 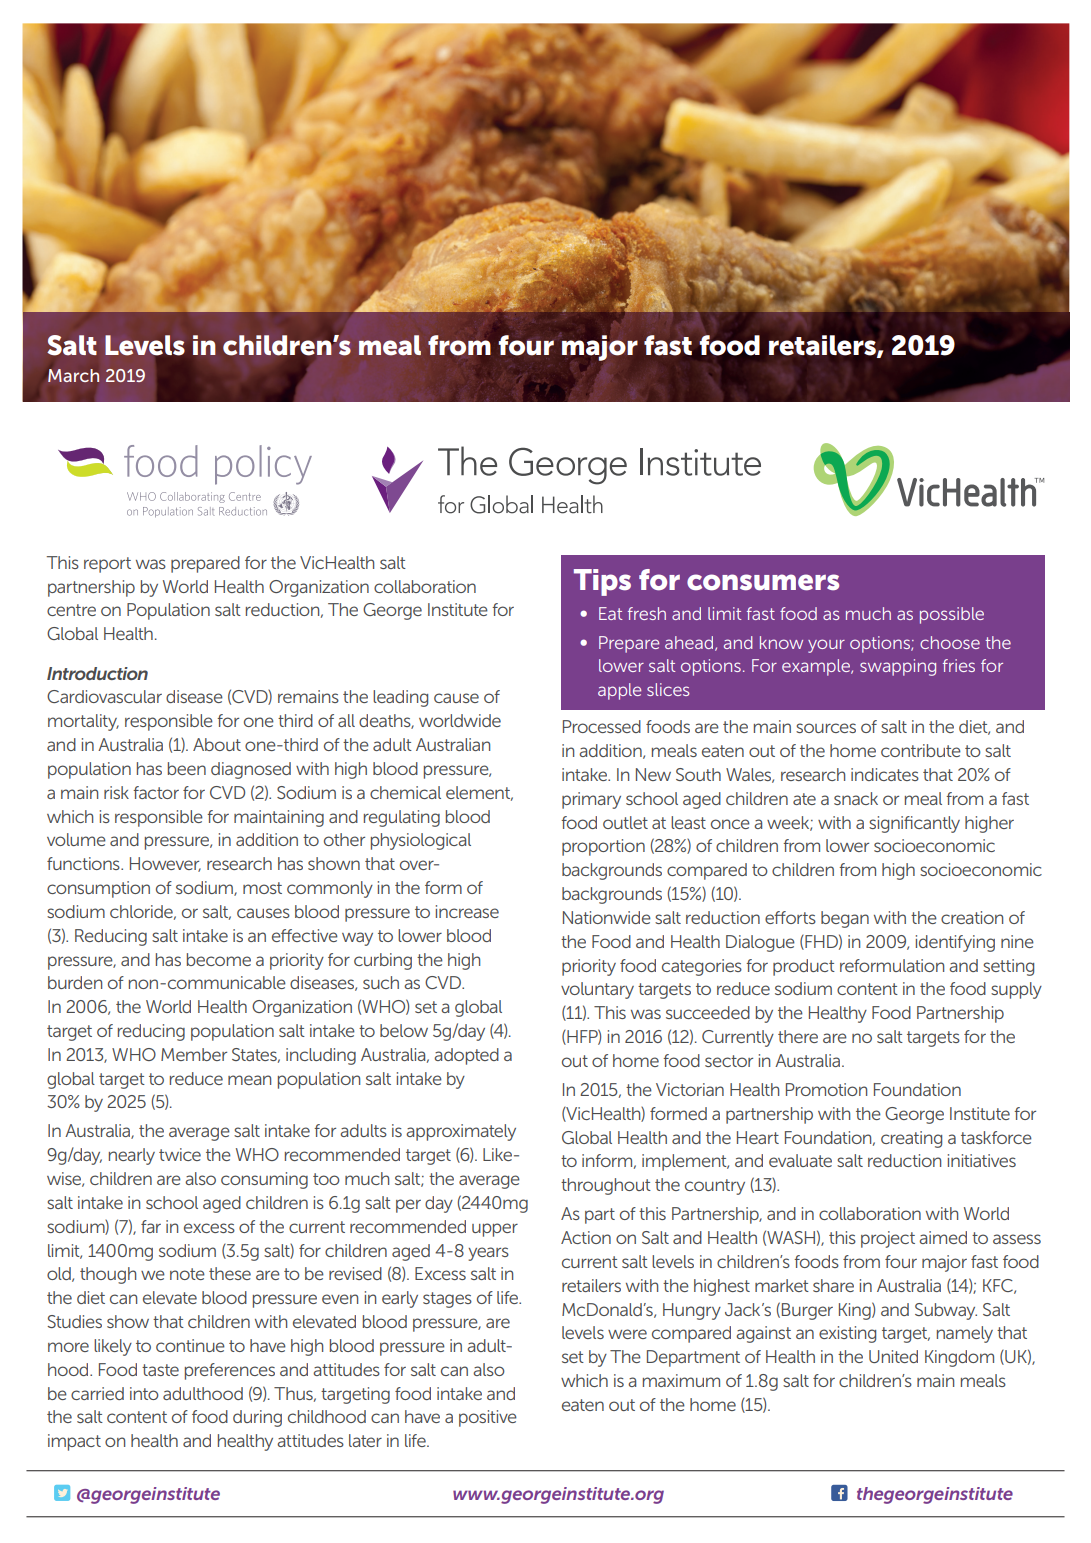 I want to click on began, so click(x=845, y=919).
